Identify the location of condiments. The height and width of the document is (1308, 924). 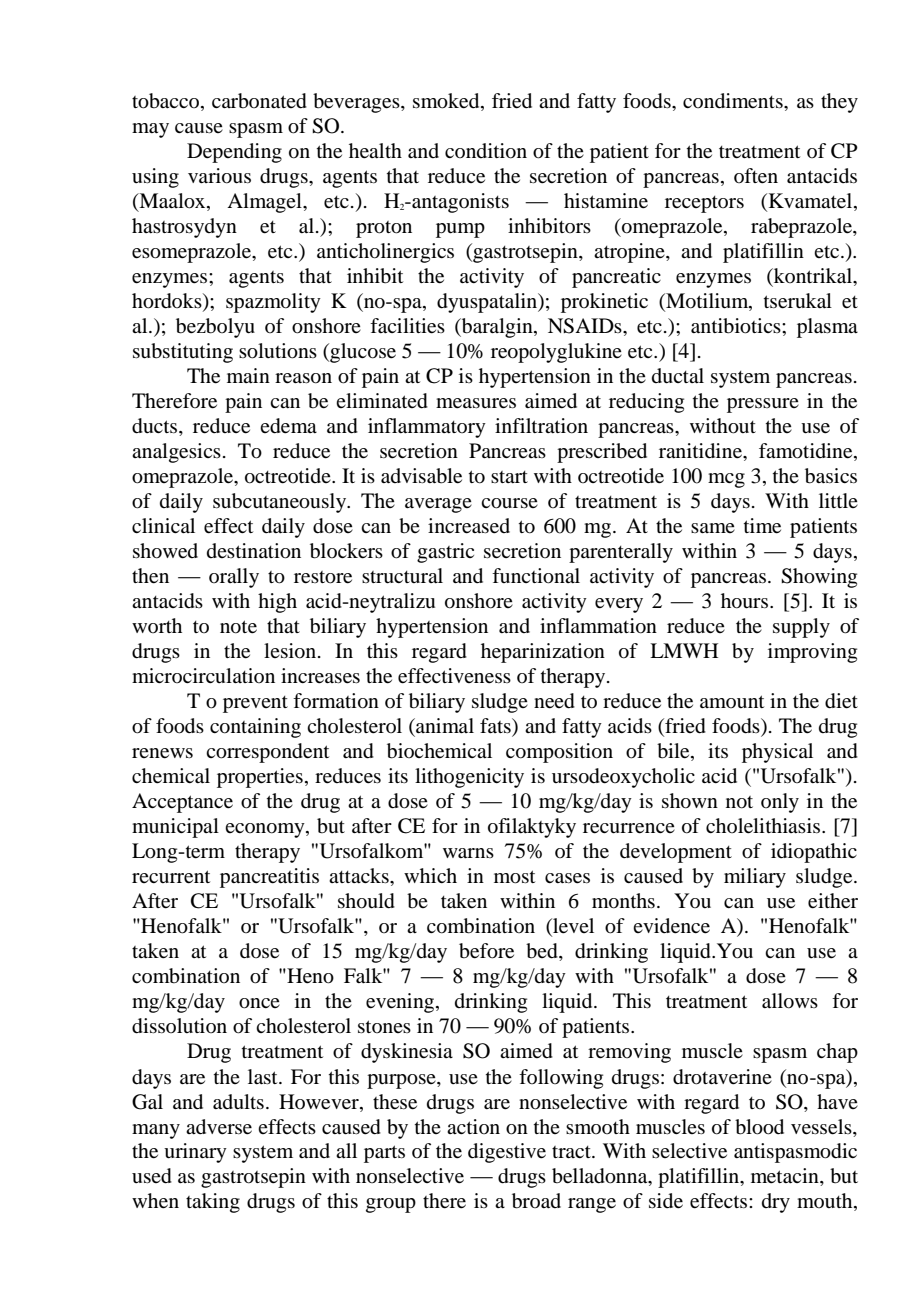
(734, 101).
